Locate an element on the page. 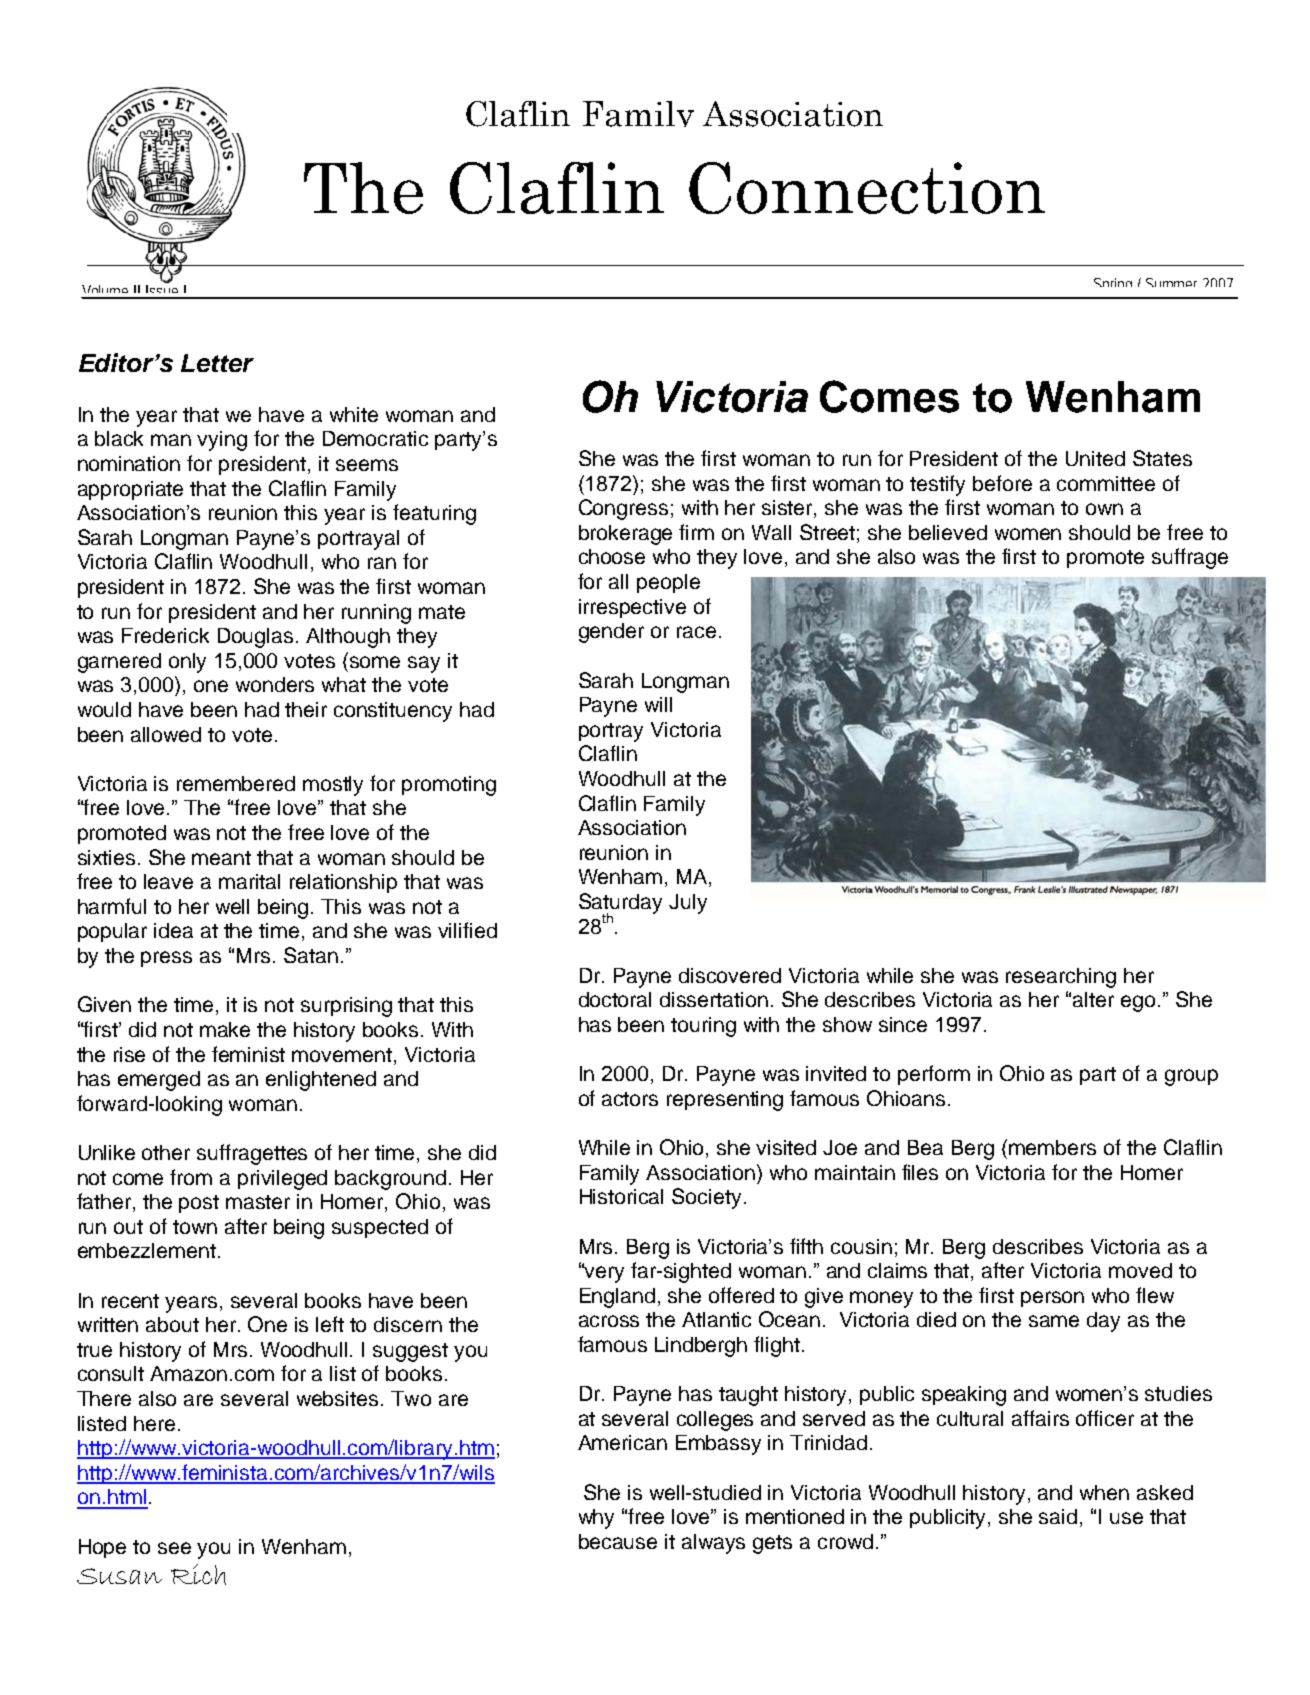  believed is located at coordinates (948, 532).
